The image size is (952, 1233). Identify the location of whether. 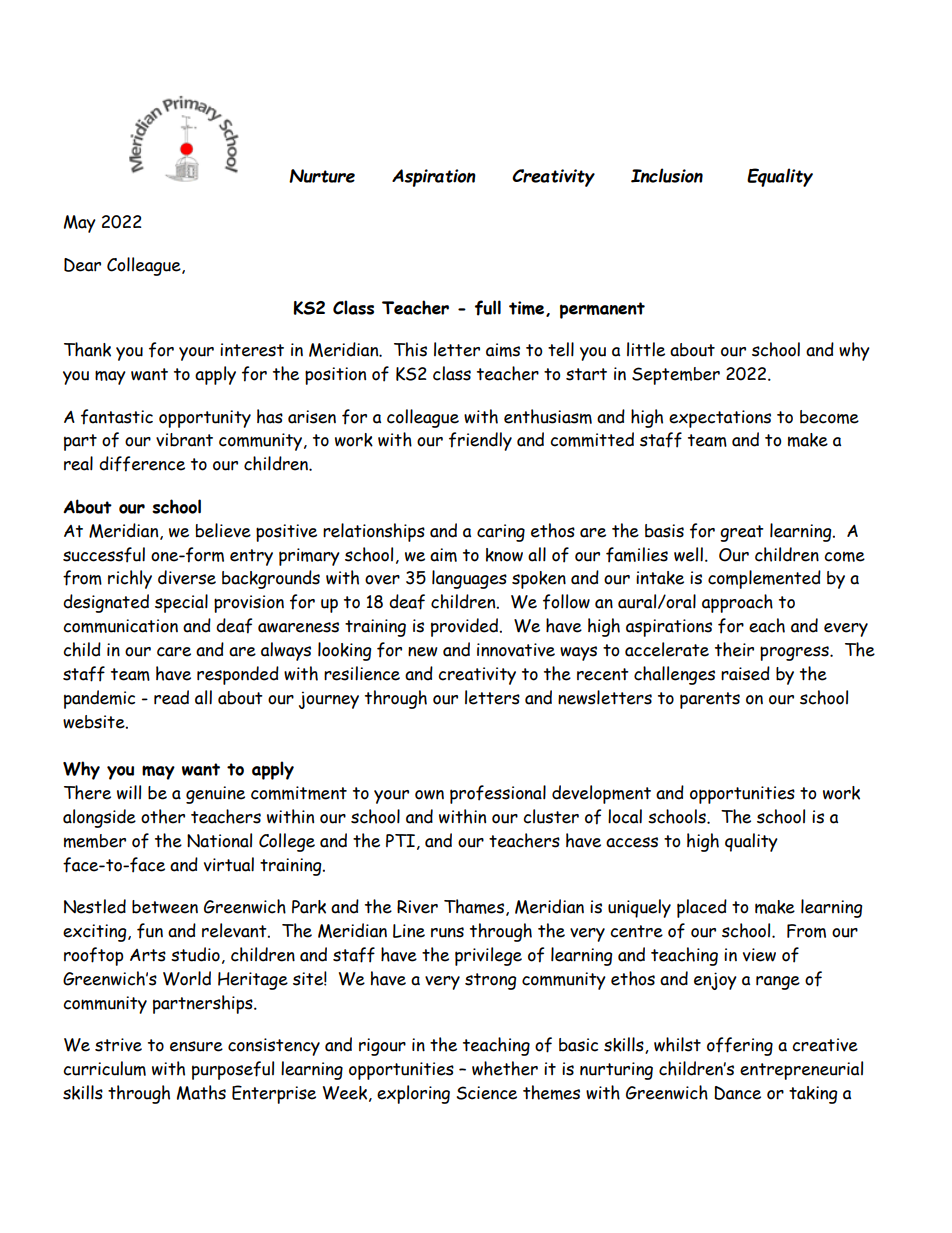
(505, 1068).
